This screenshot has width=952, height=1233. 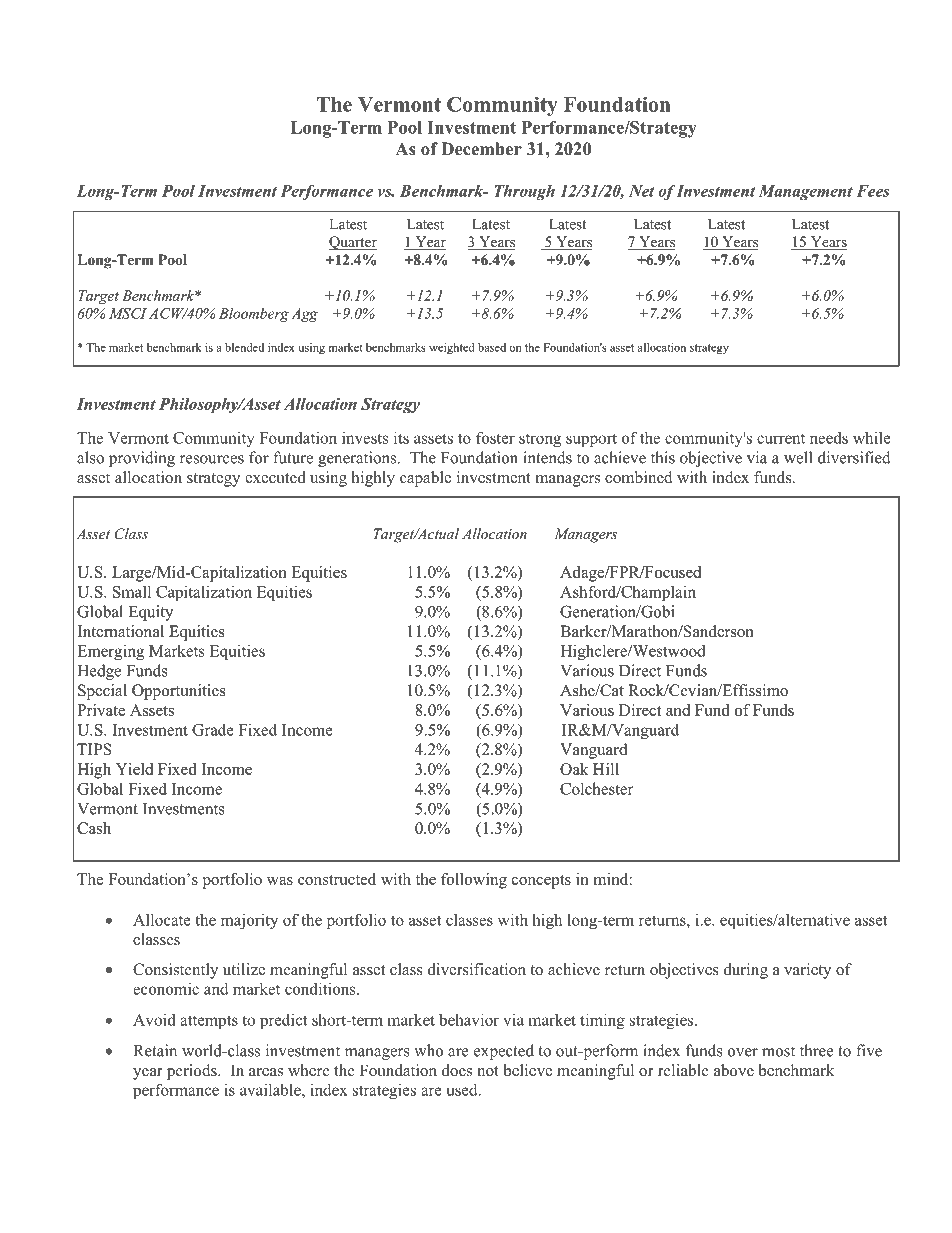 What do you see at coordinates (807, 971) in the screenshot?
I see `variety` at bounding box center [807, 971].
